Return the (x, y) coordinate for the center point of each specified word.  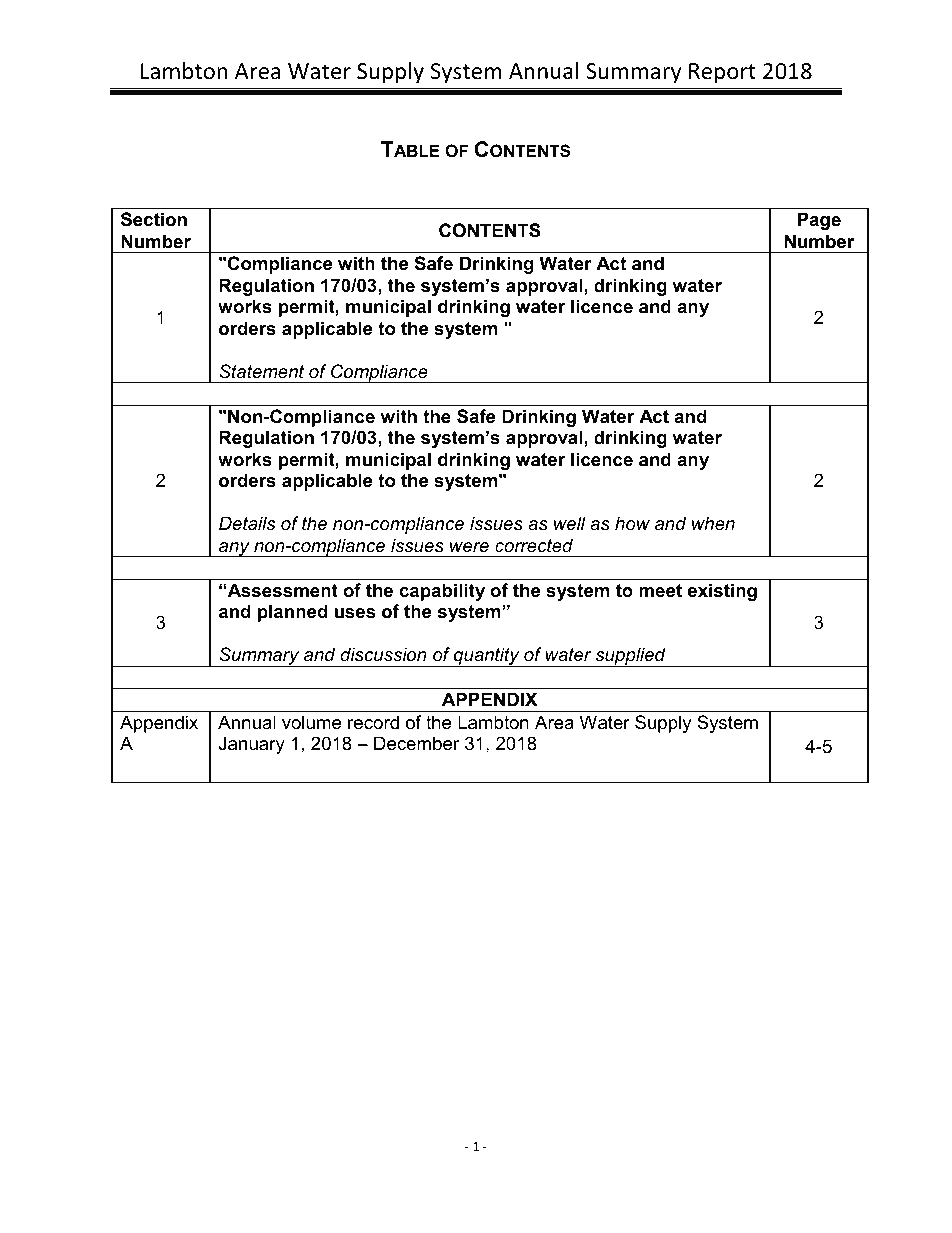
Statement (261, 371)
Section (154, 219)
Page (819, 221)
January (252, 745)
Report (722, 73)
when (713, 523)
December (417, 743)
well (570, 523)
